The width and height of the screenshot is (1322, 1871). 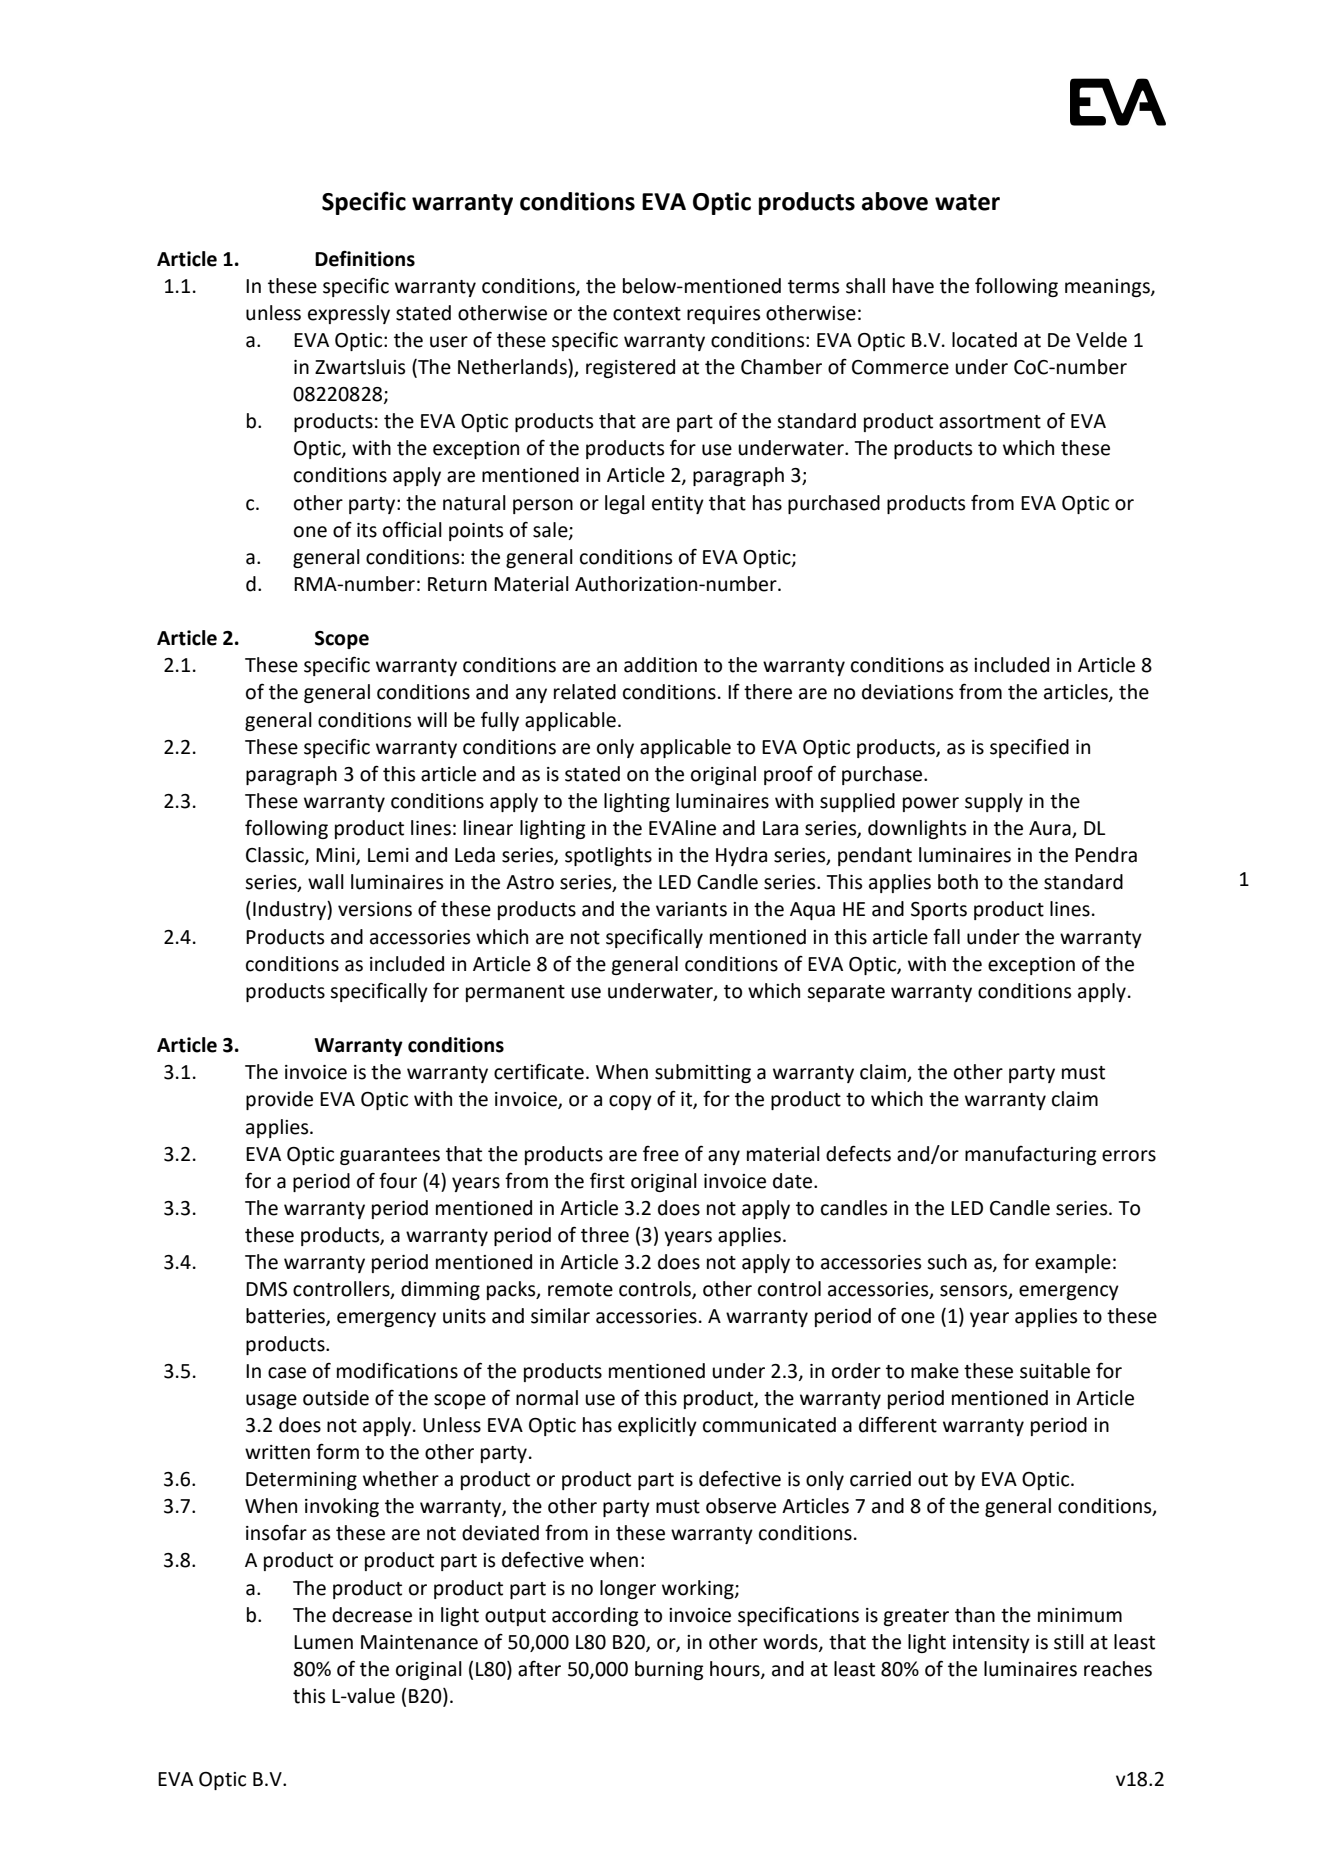 What do you see at coordinates (699, 1589) in the screenshot?
I see `working` at bounding box center [699, 1589].
